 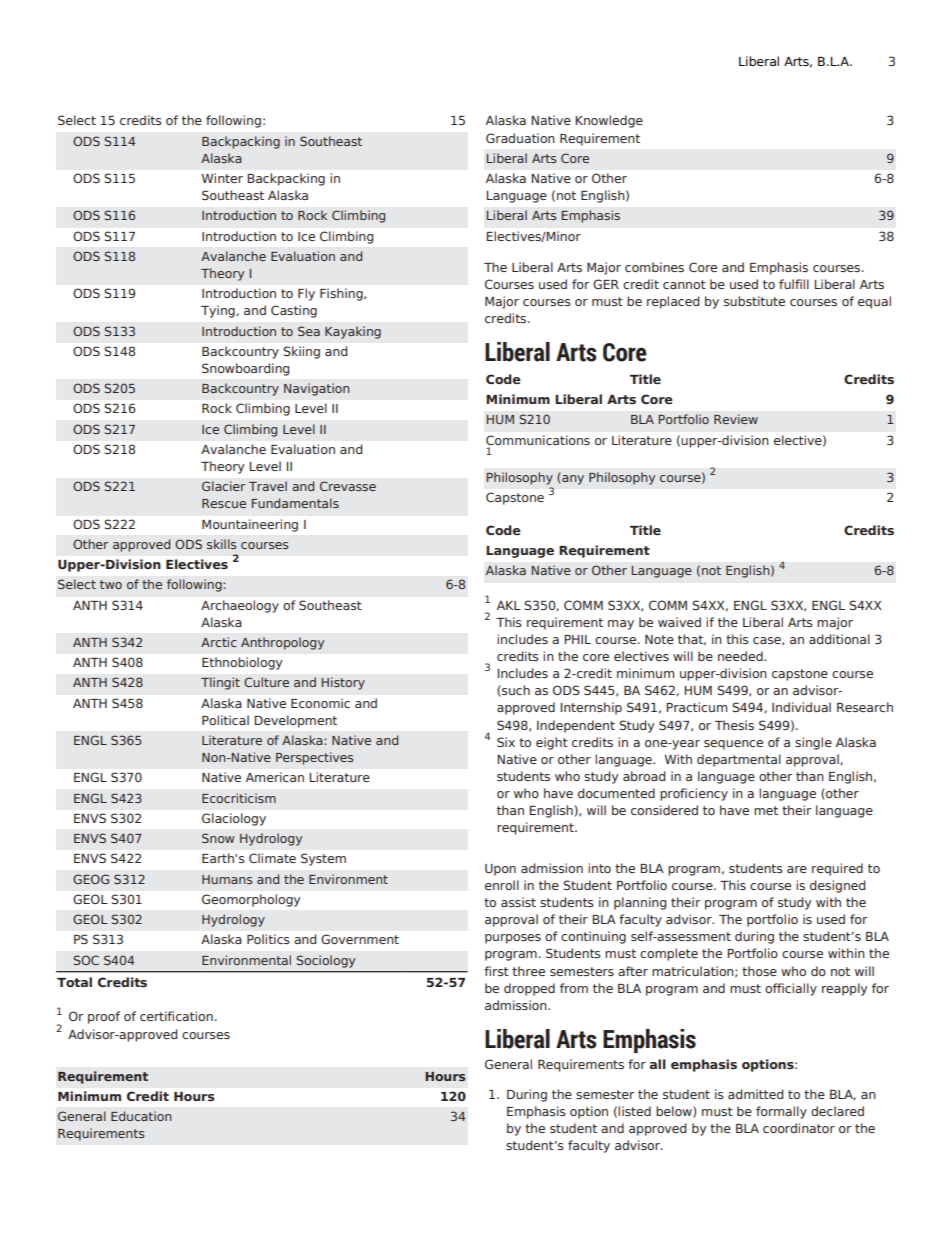 What do you see at coordinates (781, 1112) in the document?
I see `formally` at bounding box center [781, 1112].
